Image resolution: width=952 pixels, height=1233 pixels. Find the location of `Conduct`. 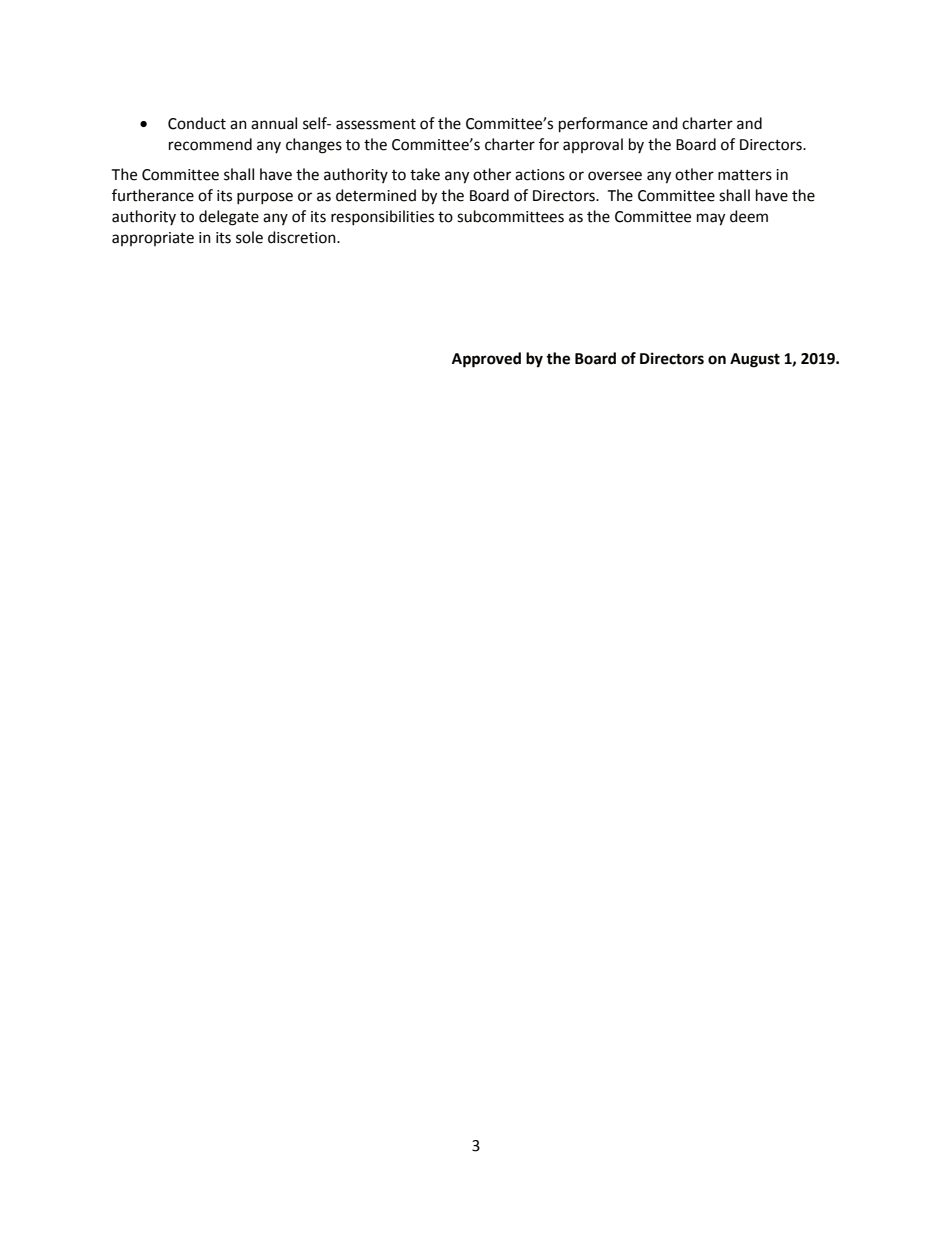

Conduct is located at coordinates (197, 123).
